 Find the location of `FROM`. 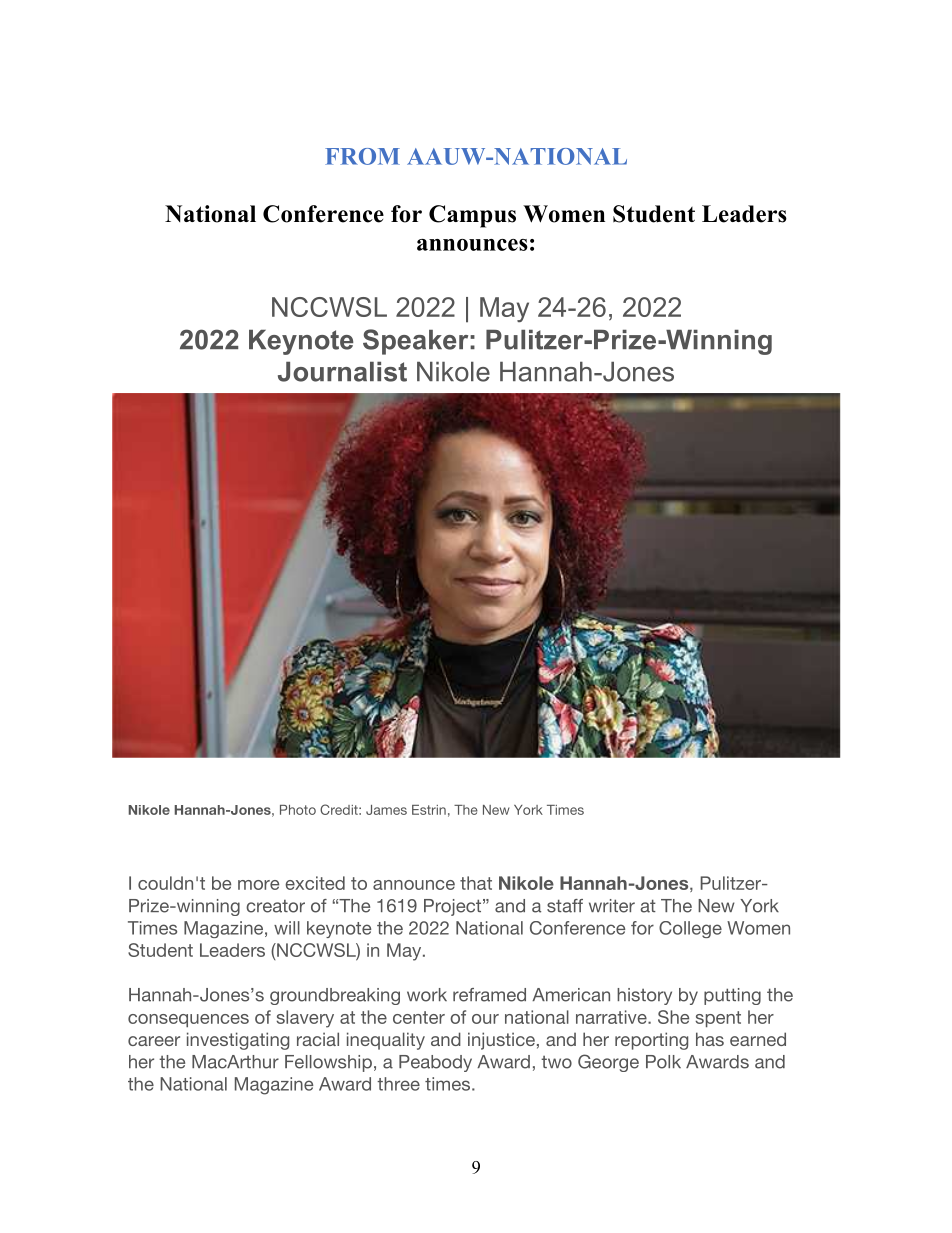

FROM is located at coordinates (362, 156).
